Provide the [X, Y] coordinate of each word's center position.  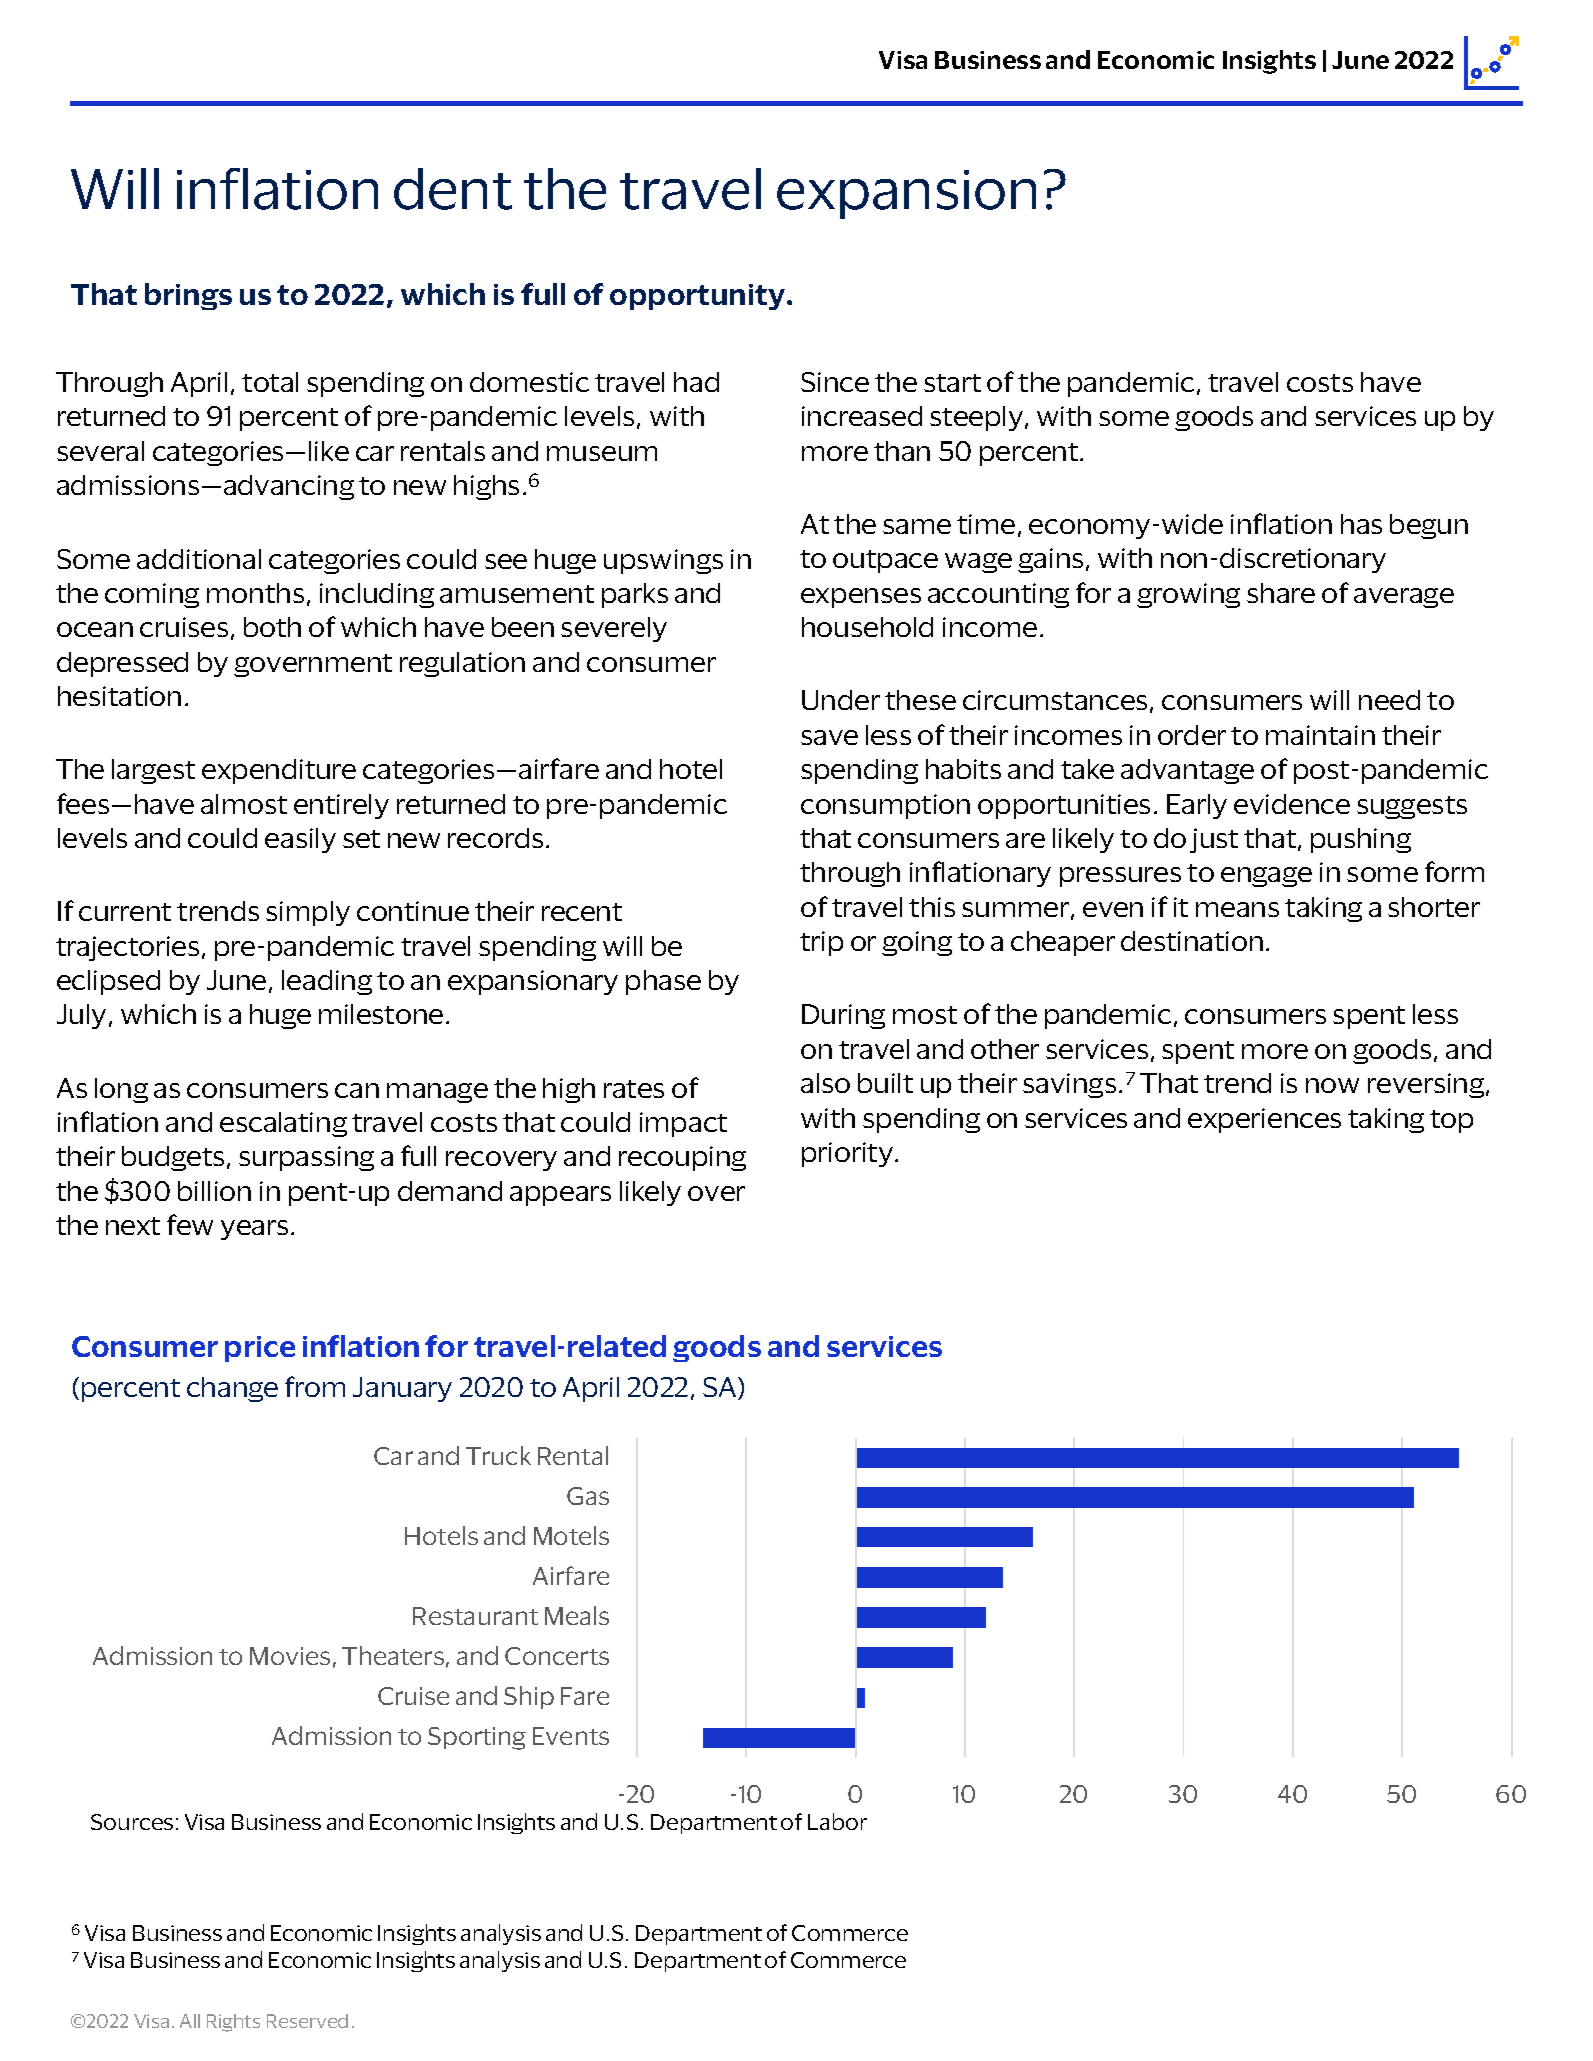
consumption [885, 806]
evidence [1292, 804]
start [952, 383]
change [232, 1389]
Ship [529, 1697]
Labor [837, 1821]
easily [300, 840]
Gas [588, 1496]
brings [188, 296]
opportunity [697, 297]
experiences [1264, 1120]
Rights [233, 2023]
